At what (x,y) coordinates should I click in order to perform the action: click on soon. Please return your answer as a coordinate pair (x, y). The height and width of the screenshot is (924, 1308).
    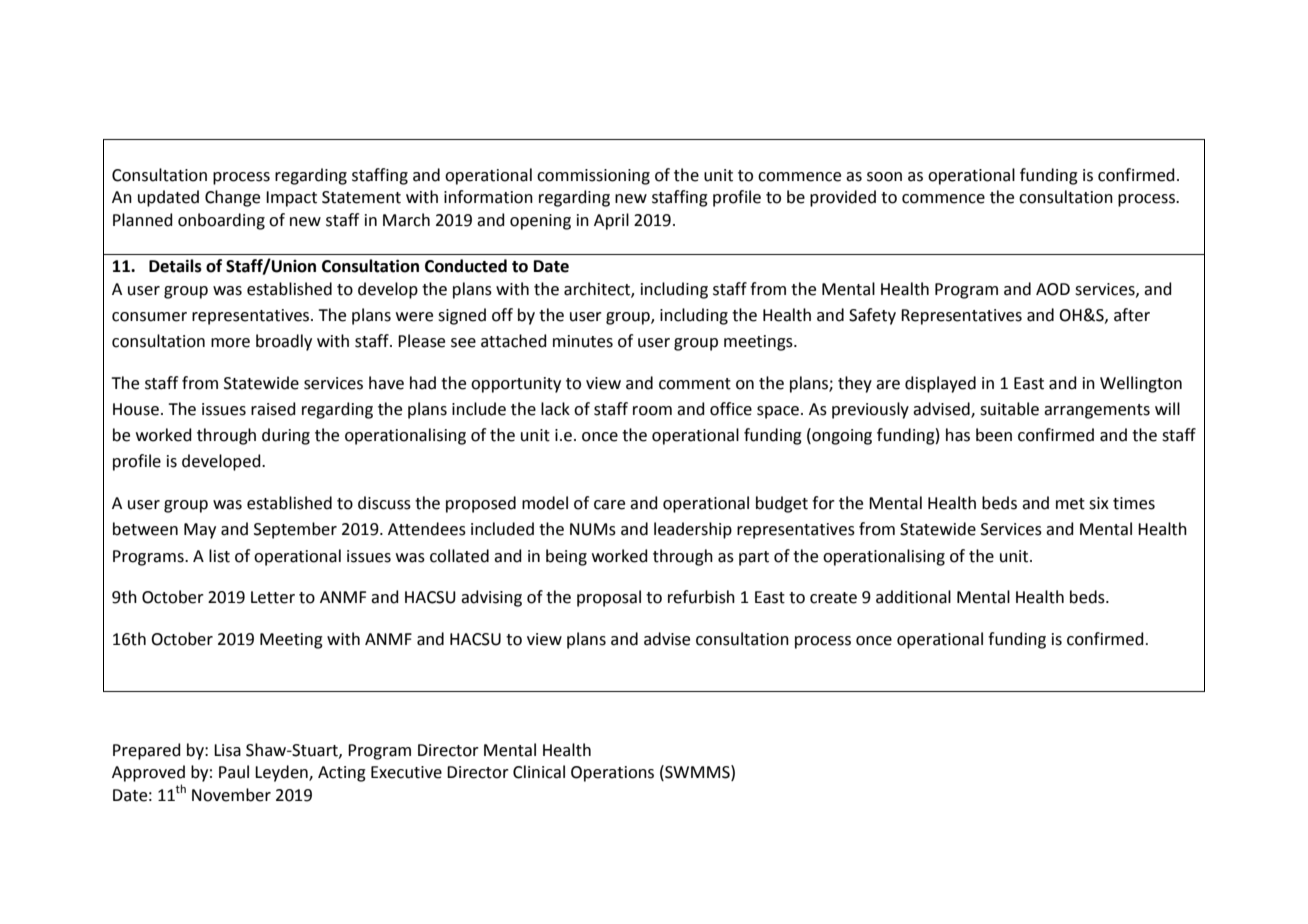
    Looking at the image, I should click on (884, 177).
